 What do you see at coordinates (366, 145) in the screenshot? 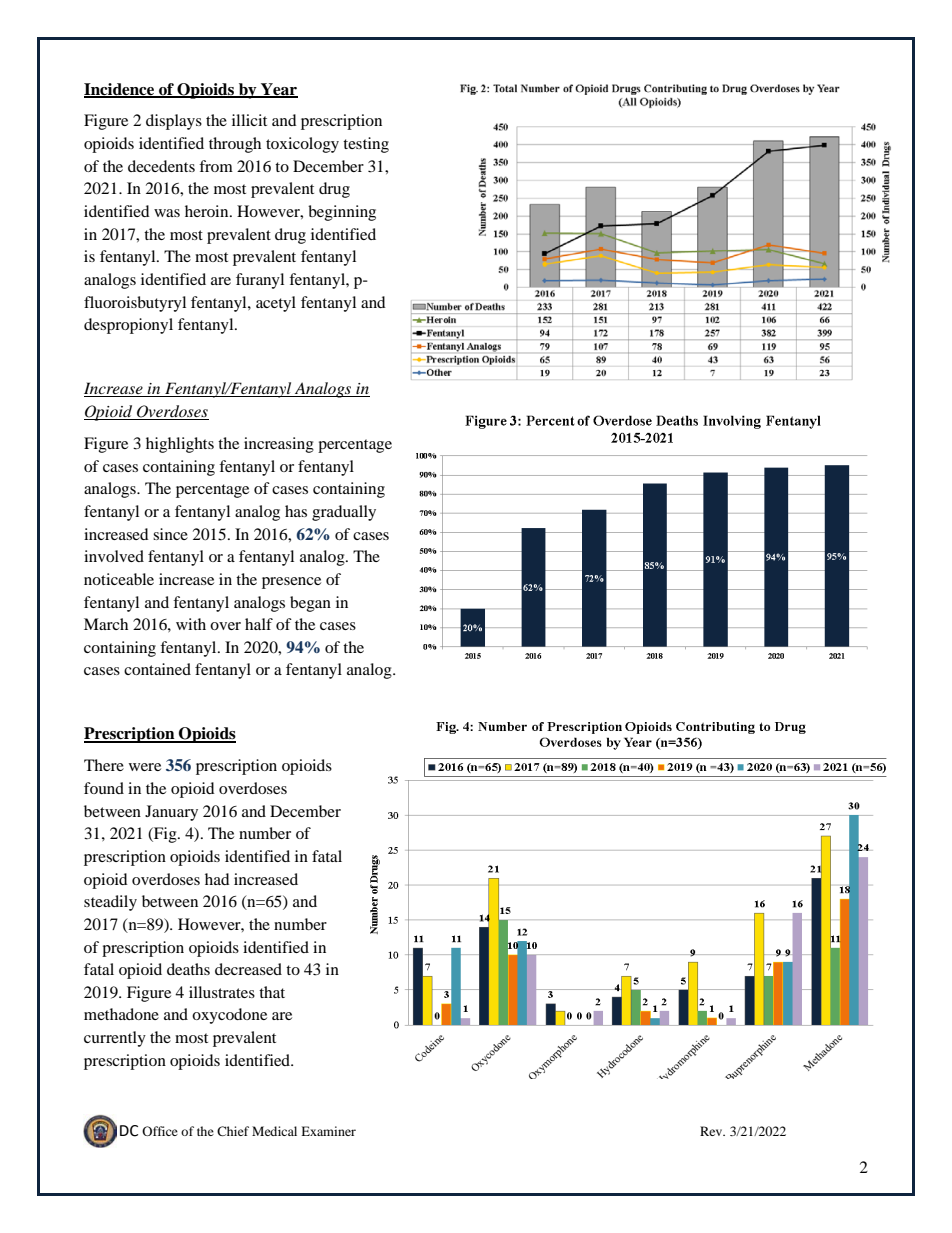
I see `testing` at bounding box center [366, 145].
